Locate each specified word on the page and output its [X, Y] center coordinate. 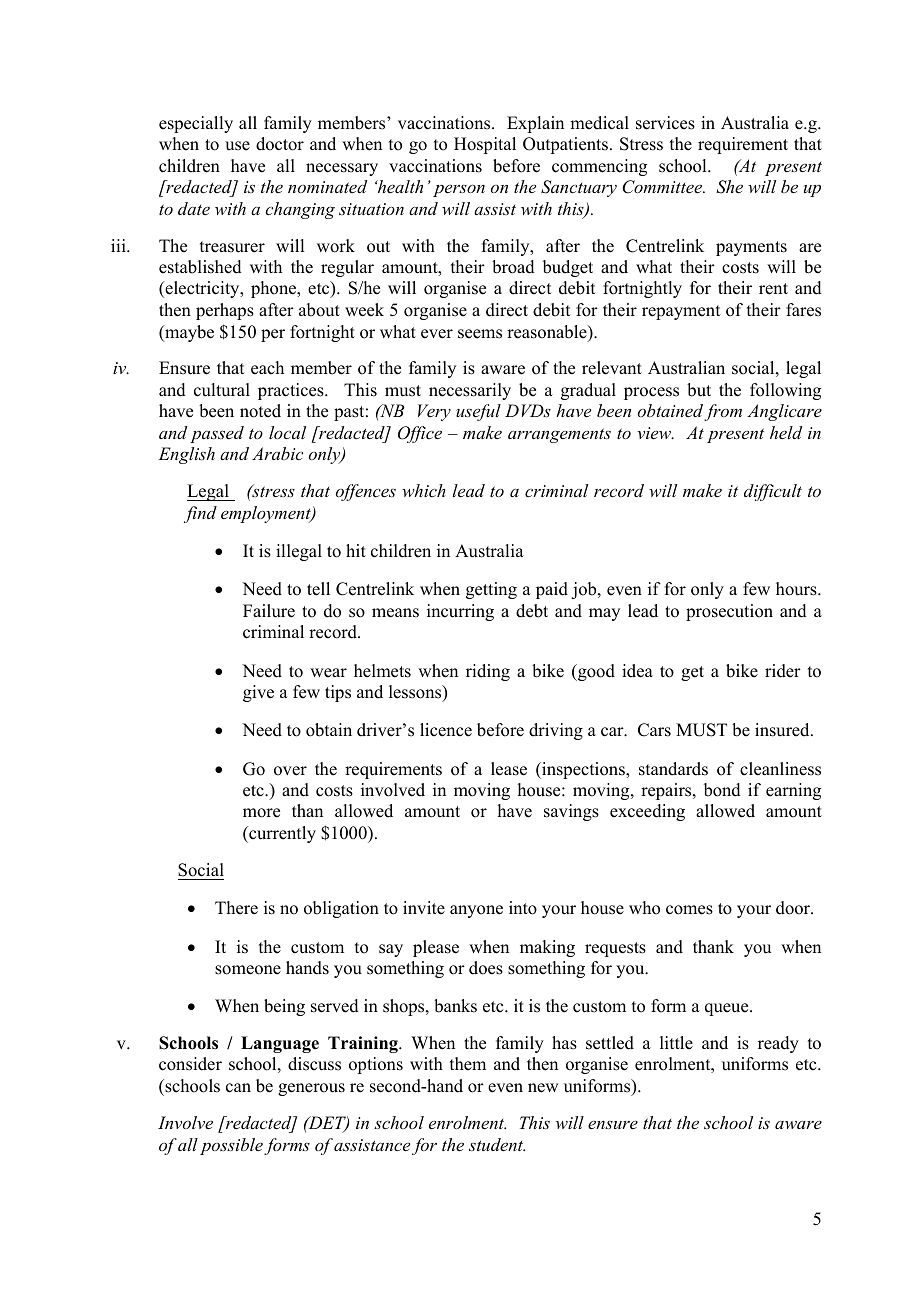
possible [231, 1146]
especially [196, 124]
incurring [460, 612]
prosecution [729, 612]
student [497, 1144]
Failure [269, 611]
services [665, 123]
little [676, 1043]
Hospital [485, 145]
